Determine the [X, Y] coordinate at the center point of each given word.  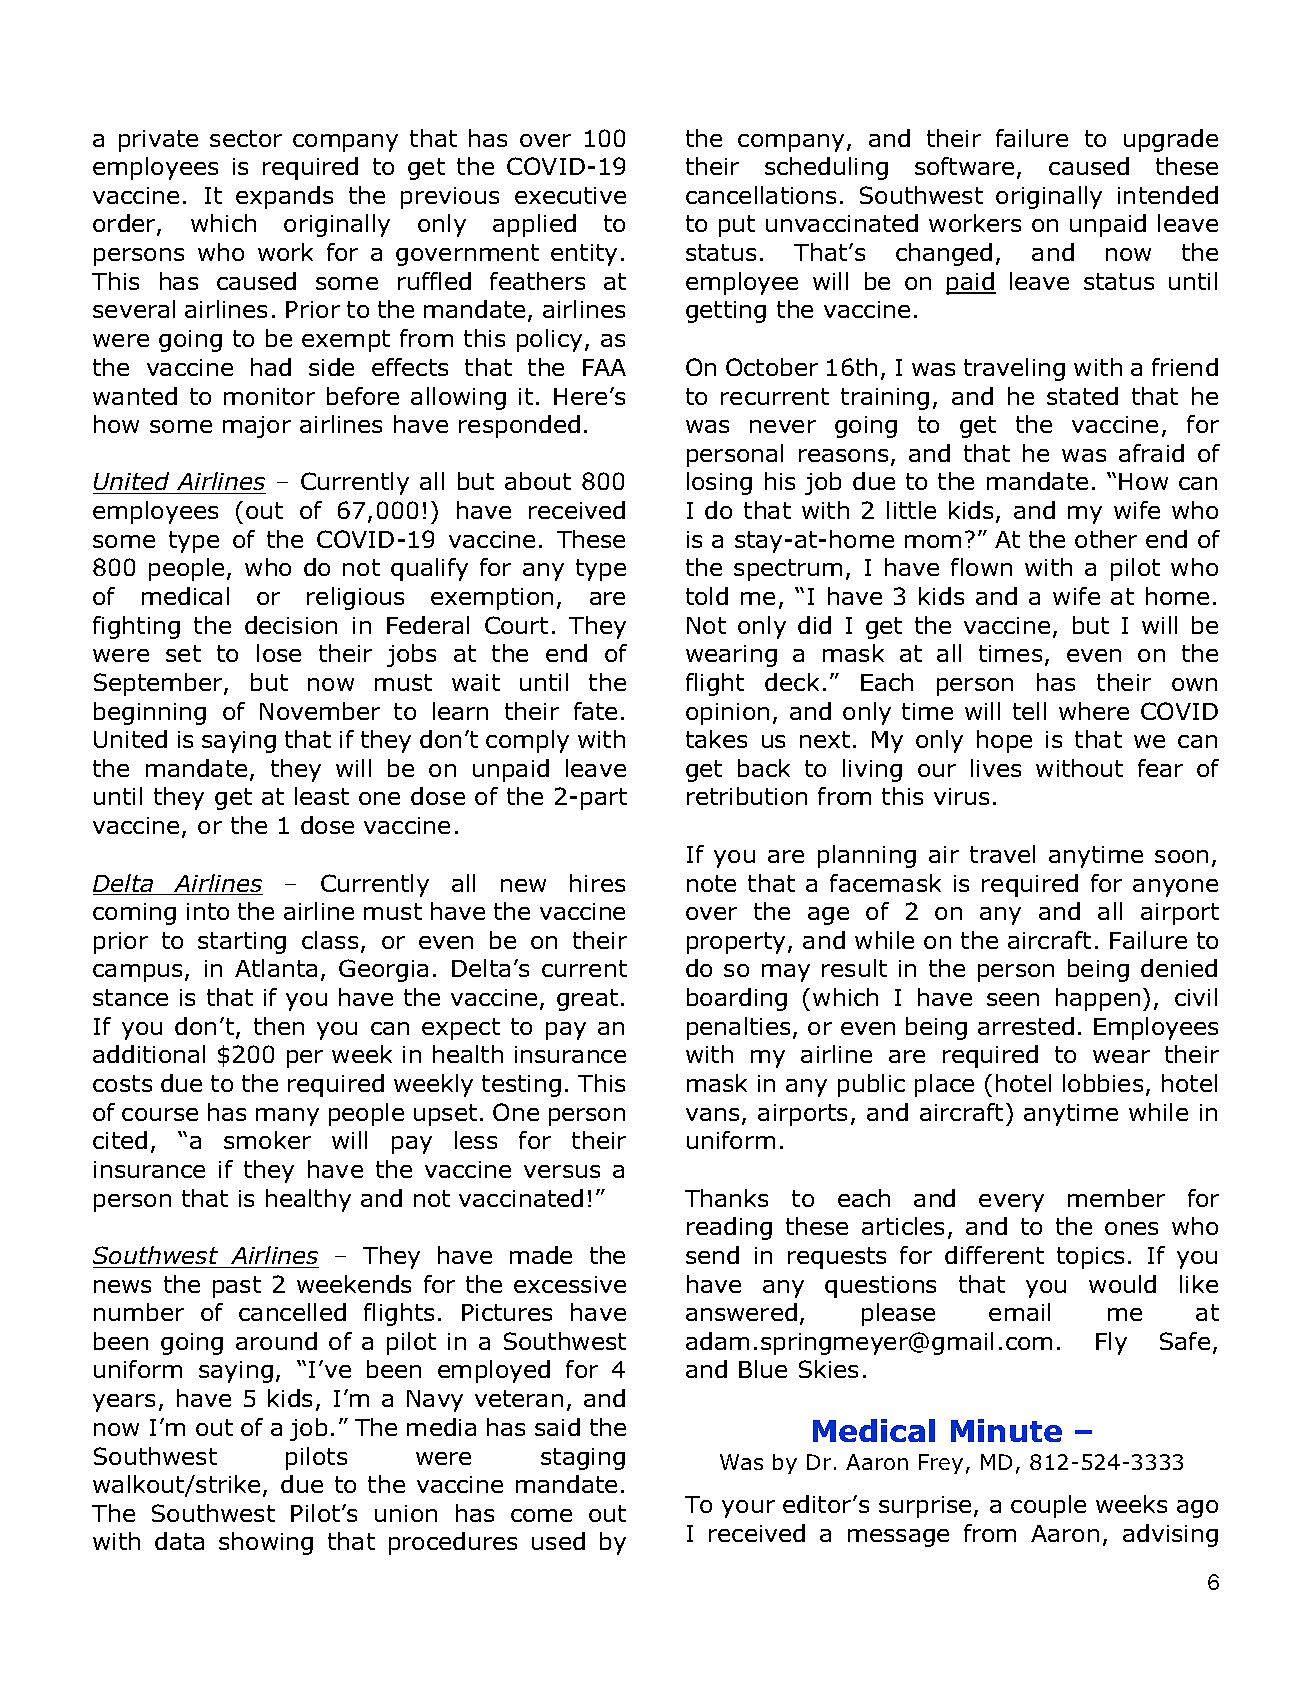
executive [570, 195]
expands [284, 197]
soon [1181, 856]
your [748, 1509]
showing [266, 1543]
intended [1168, 195]
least [322, 796]
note [711, 883]
